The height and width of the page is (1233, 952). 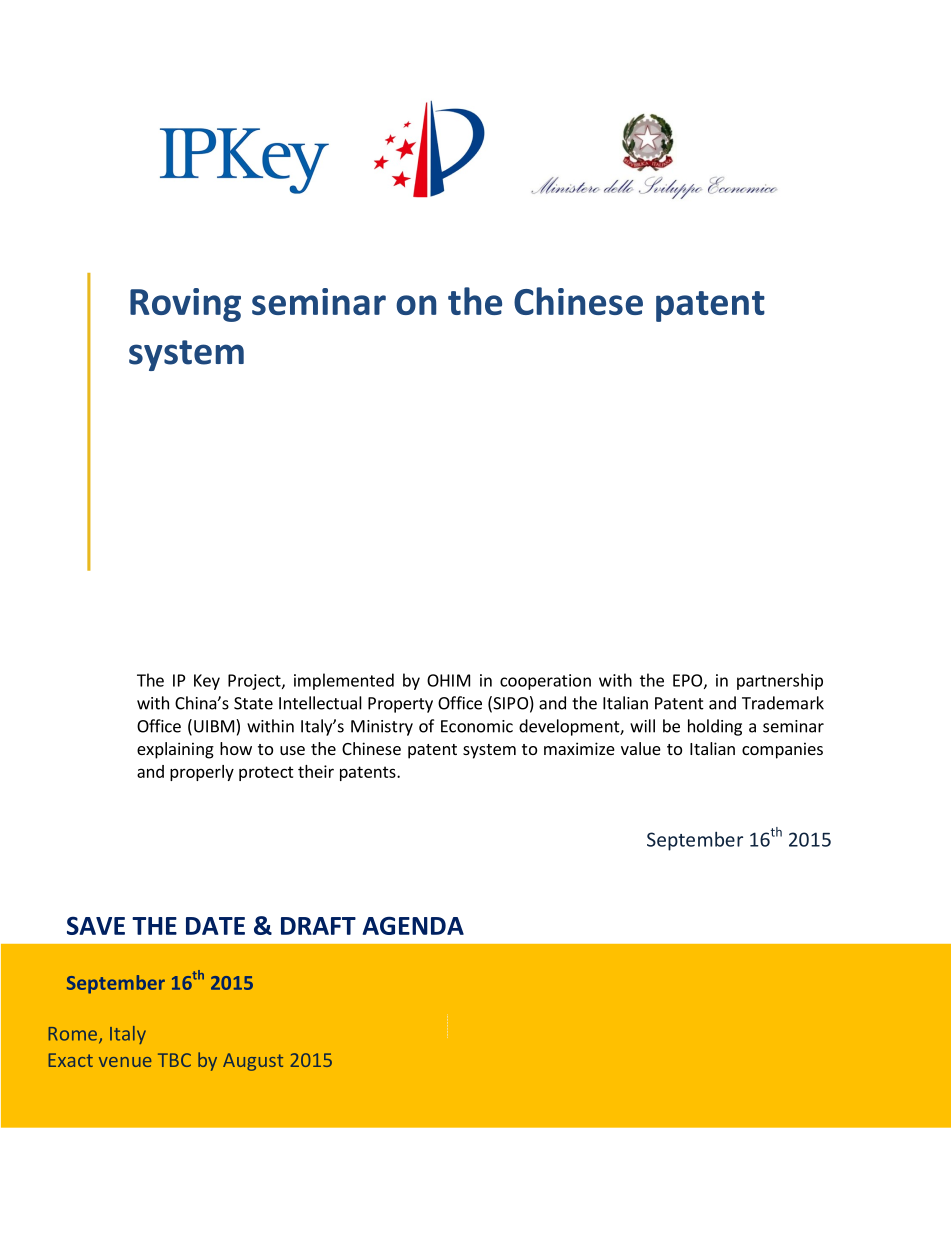 What do you see at coordinates (255, 682) in the page?
I see `Project` at bounding box center [255, 682].
